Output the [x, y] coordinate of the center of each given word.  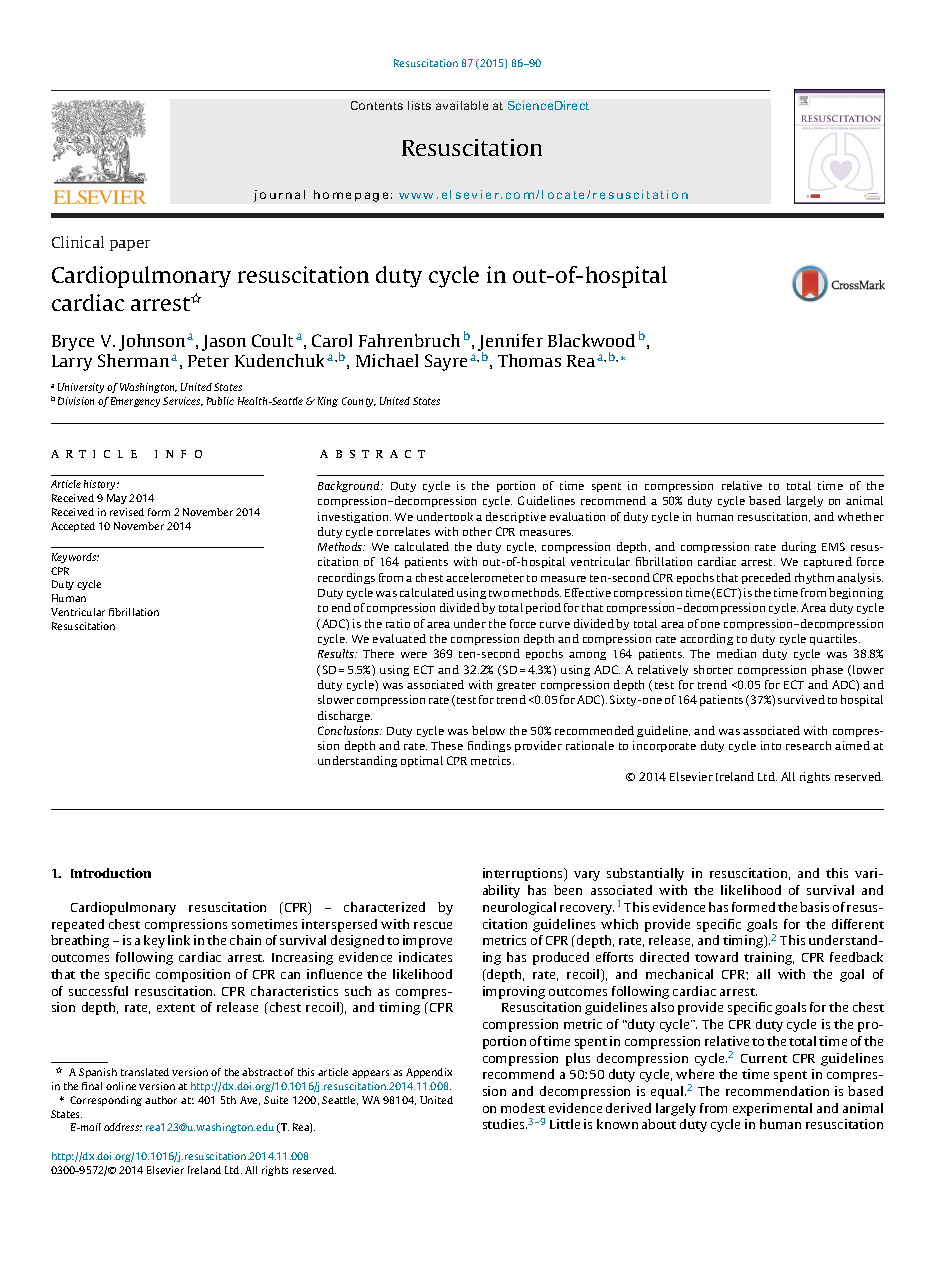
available [462, 105]
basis [814, 907]
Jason [224, 343]
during [799, 547]
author [161, 1100]
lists [419, 105]
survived [801, 699]
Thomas [529, 360]
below [488, 730]
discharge [345, 716]
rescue [433, 925]
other [477, 531]
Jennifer [510, 343]
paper [130, 245]
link [179, 940]
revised [127, 512]
